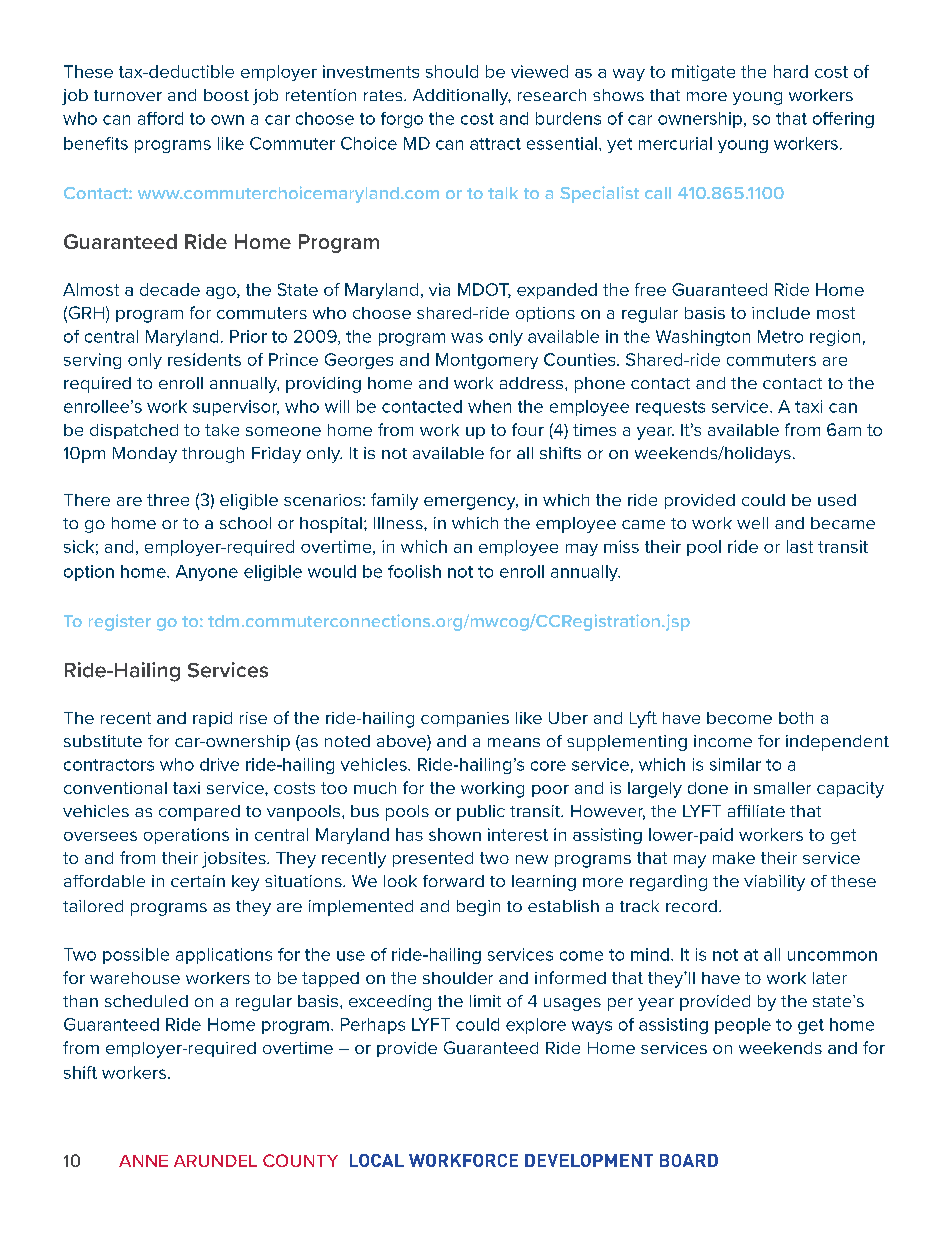 The height and width of the screenshot is (1233, 952). Describe the element at coordinates (120, 622) in the screenshot. I see `register` at that location.
